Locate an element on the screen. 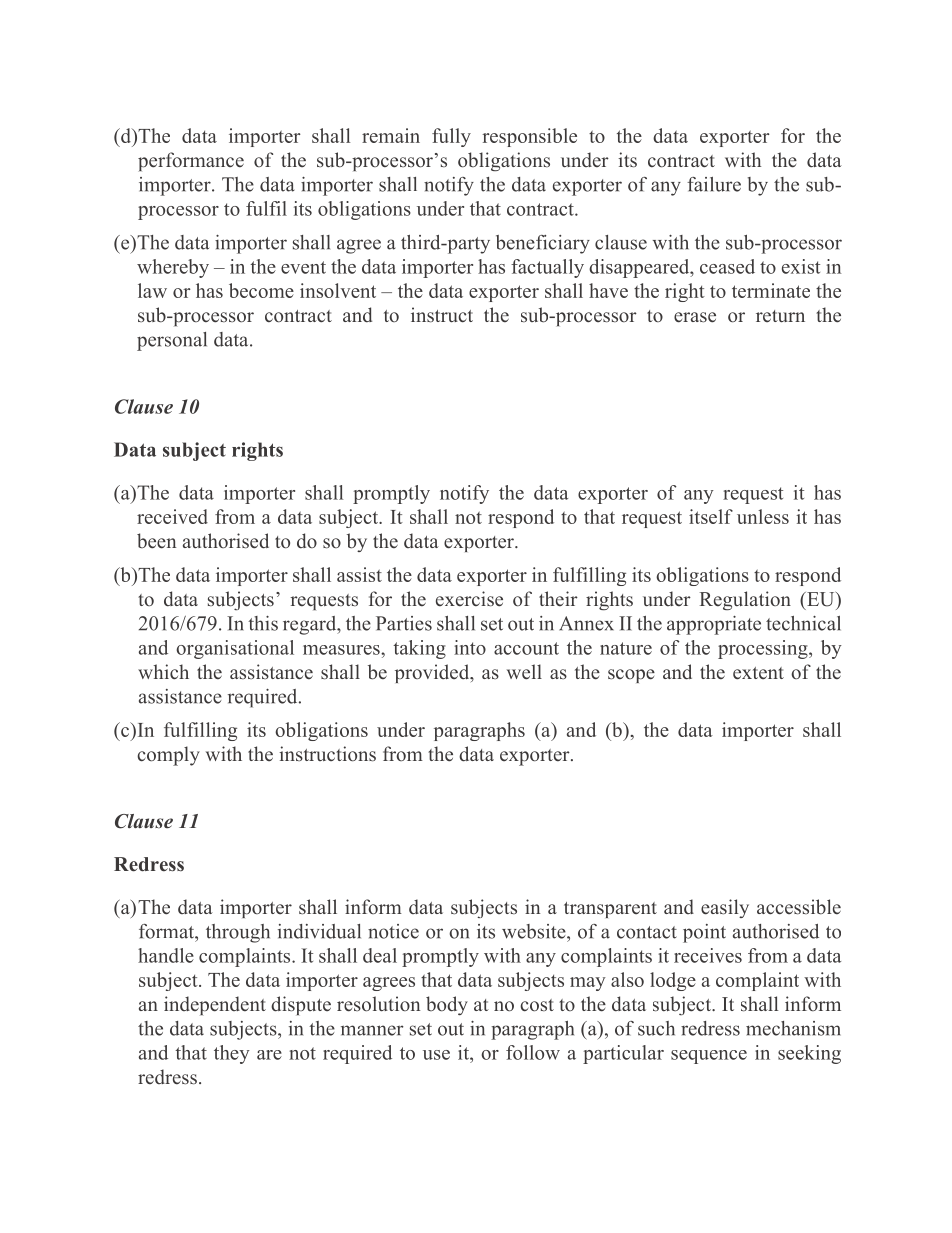 The height and width of the screenshot is (1233, 952). received is located at coordinates (172, 516).
